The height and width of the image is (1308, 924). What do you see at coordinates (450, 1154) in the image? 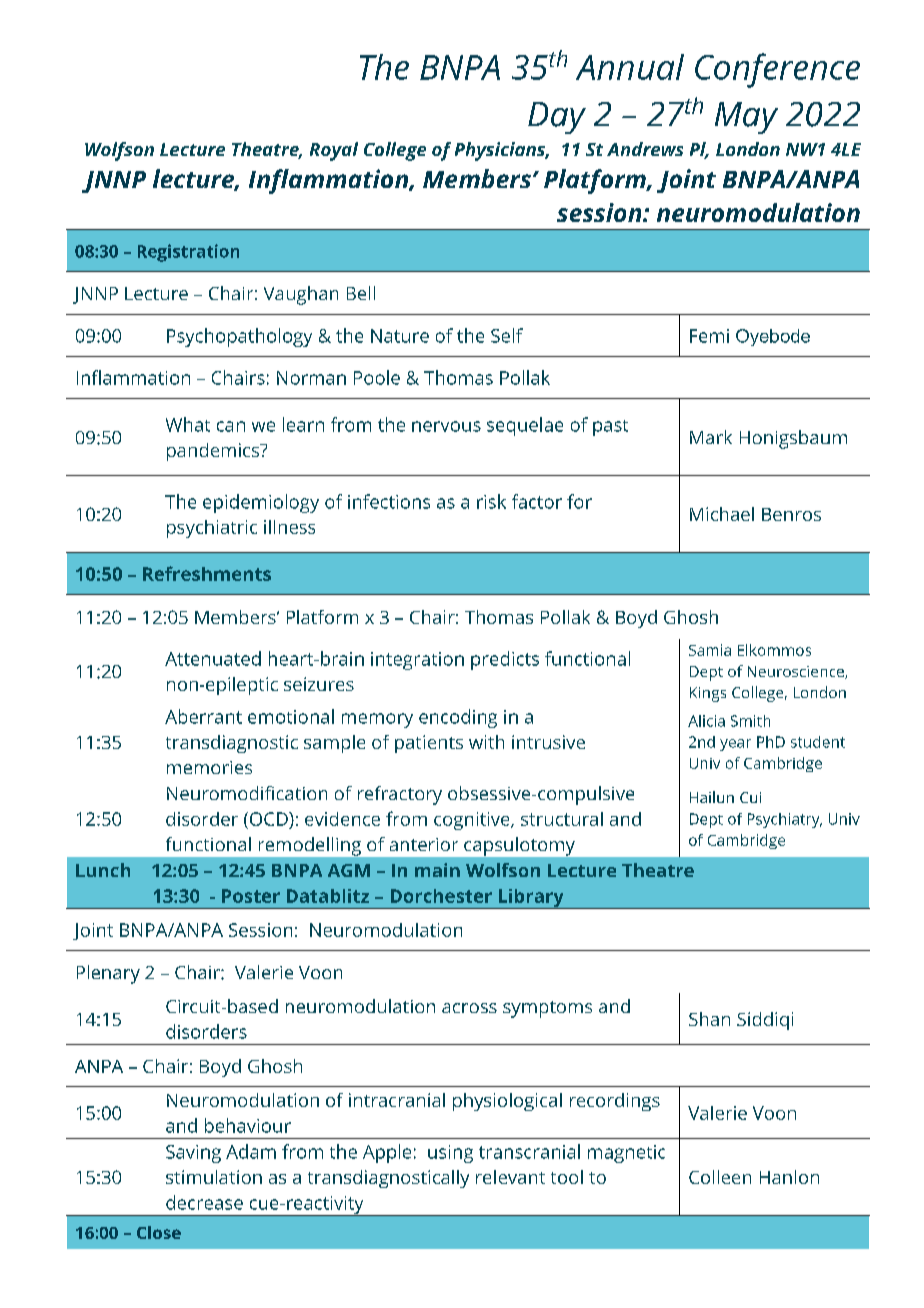
I see `using` at bounding box center [450, 1154].
